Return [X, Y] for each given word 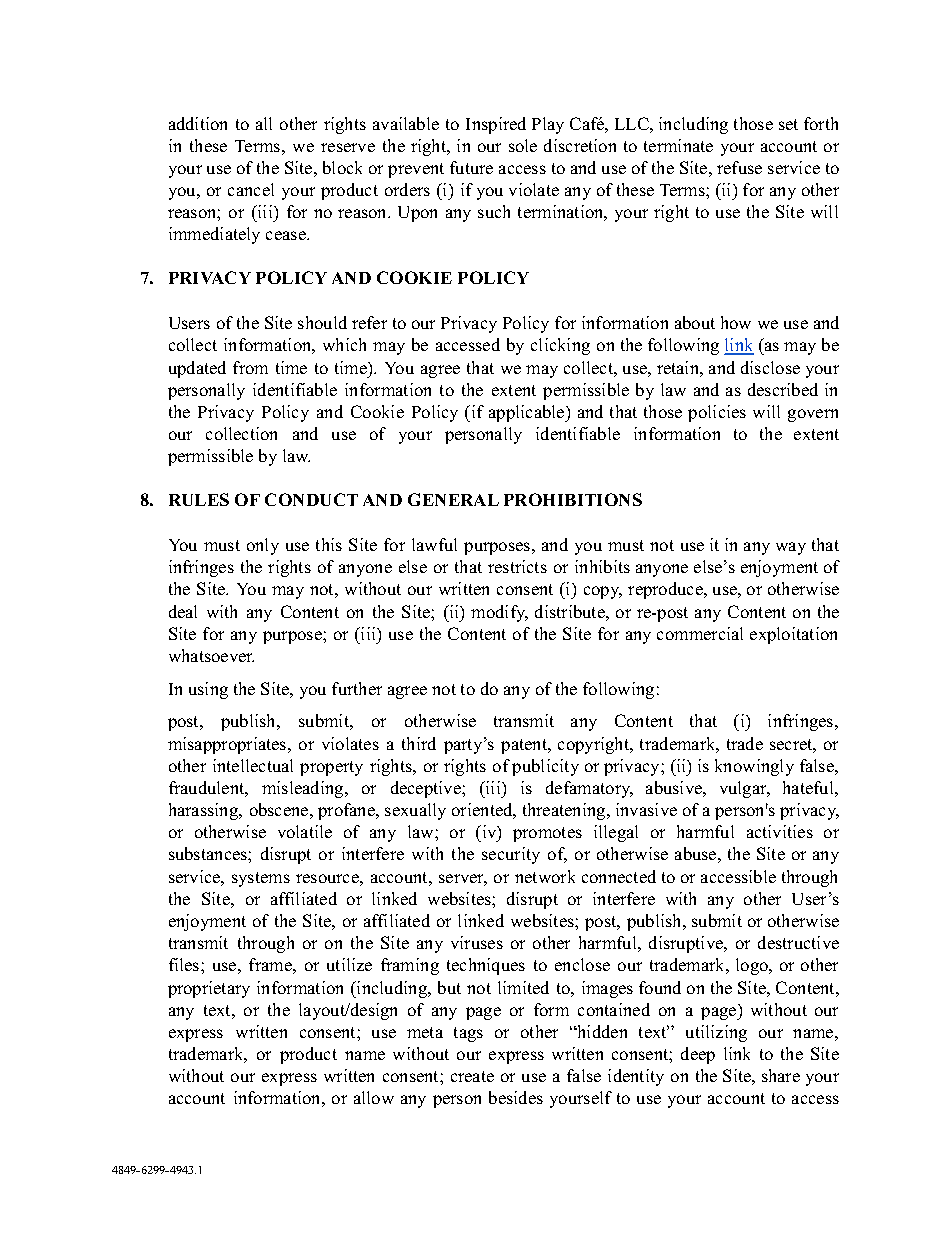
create [472, 1076]
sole [523, 145]
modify [499, 613]
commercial [700, 633]
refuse [739, 167]
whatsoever [211, 655]
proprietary [209, 989]
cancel [251, 189]
